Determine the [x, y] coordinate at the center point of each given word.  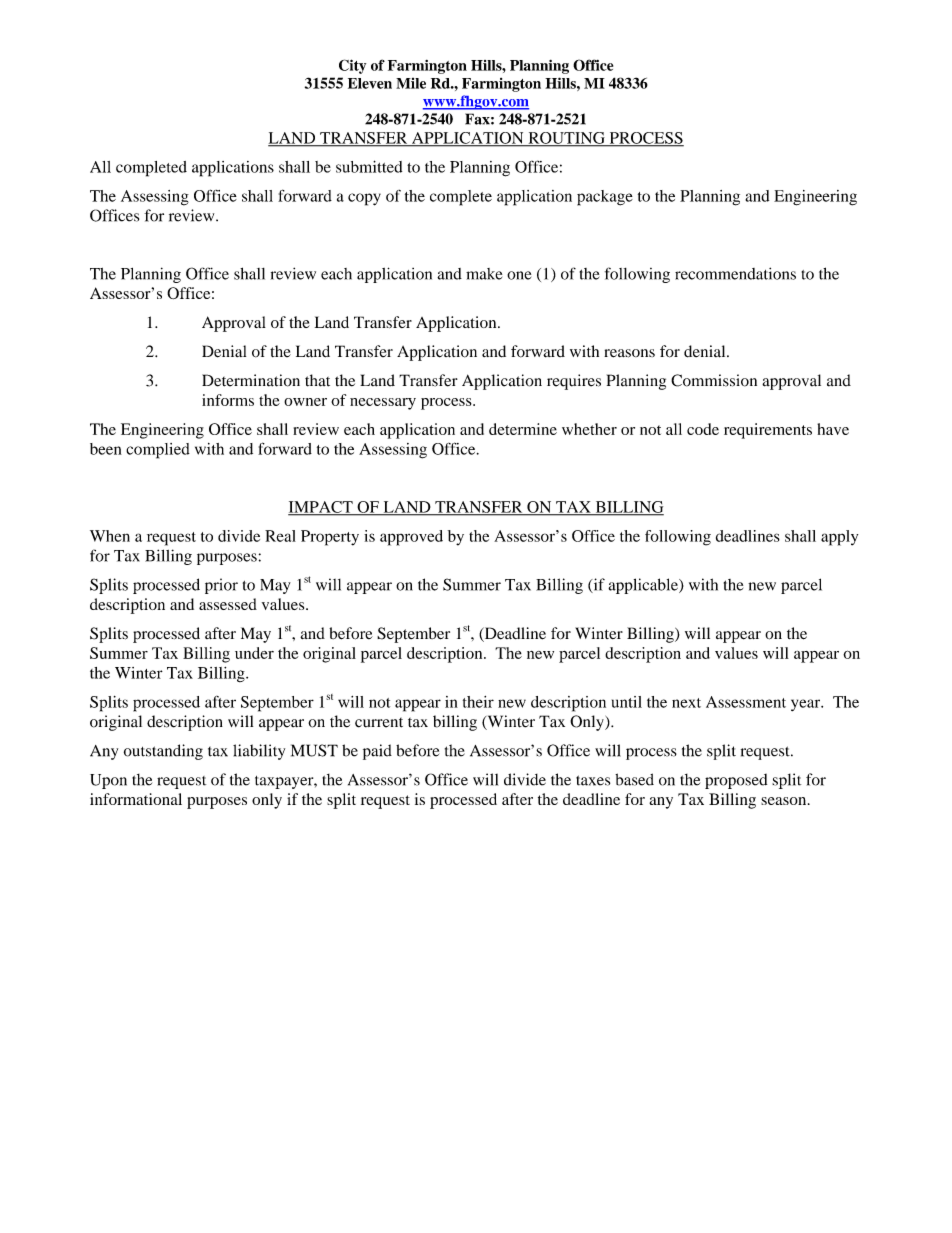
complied [158, 451]
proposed [736, 781]
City [352, 66]
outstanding [163, 752]
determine [523, 429]
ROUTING [566, 139]
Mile [411, 83]
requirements [768, 431]
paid [377, 752]
